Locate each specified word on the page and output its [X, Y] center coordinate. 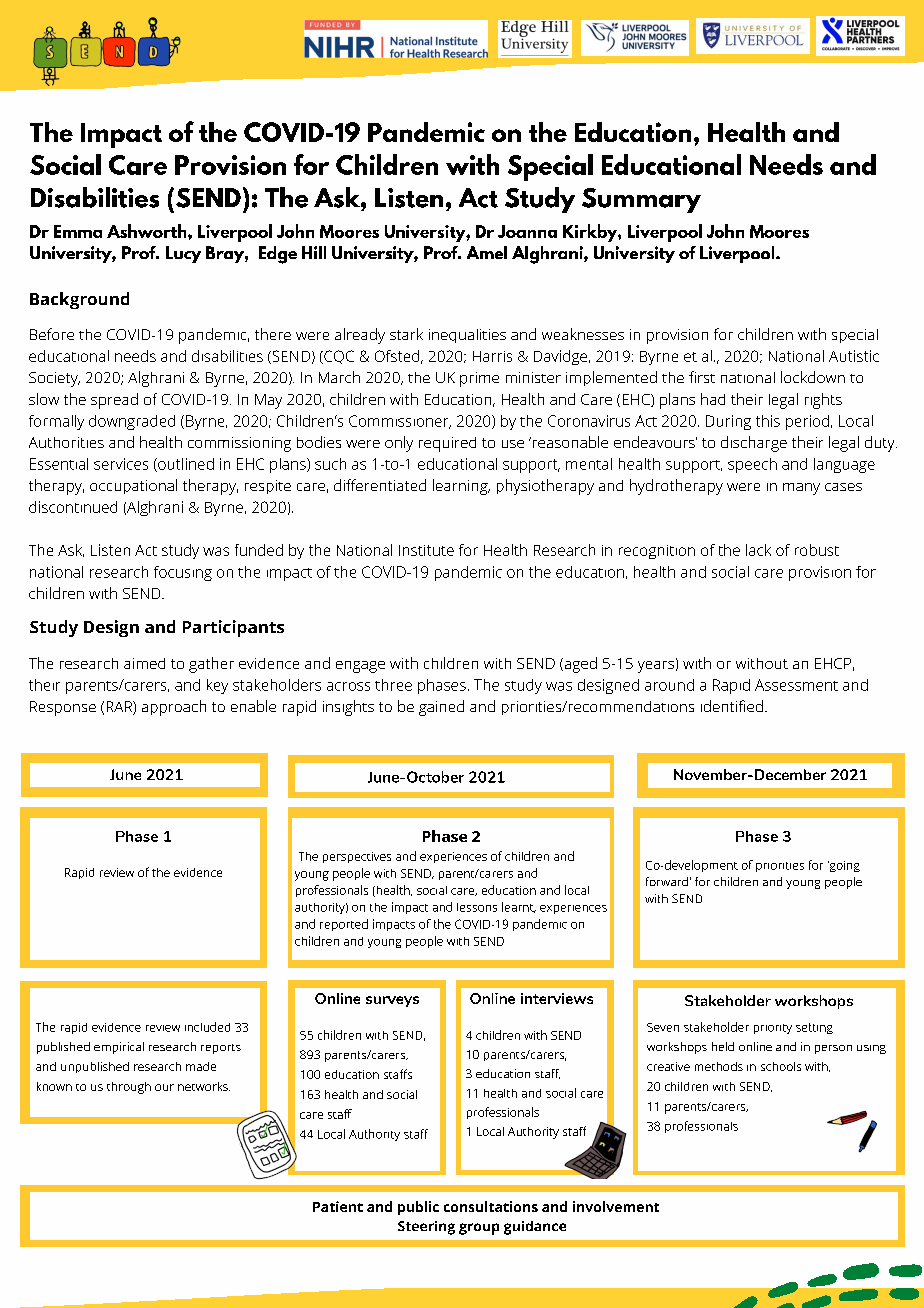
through [129, 1088]
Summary [641, 200]
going [844, 866]
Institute [426, 550]
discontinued [73, 507]
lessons [477, 907]
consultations [491, 1206]
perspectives [357, 857]
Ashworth [148, 231]
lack [758, 550]
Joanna [527, 231]
